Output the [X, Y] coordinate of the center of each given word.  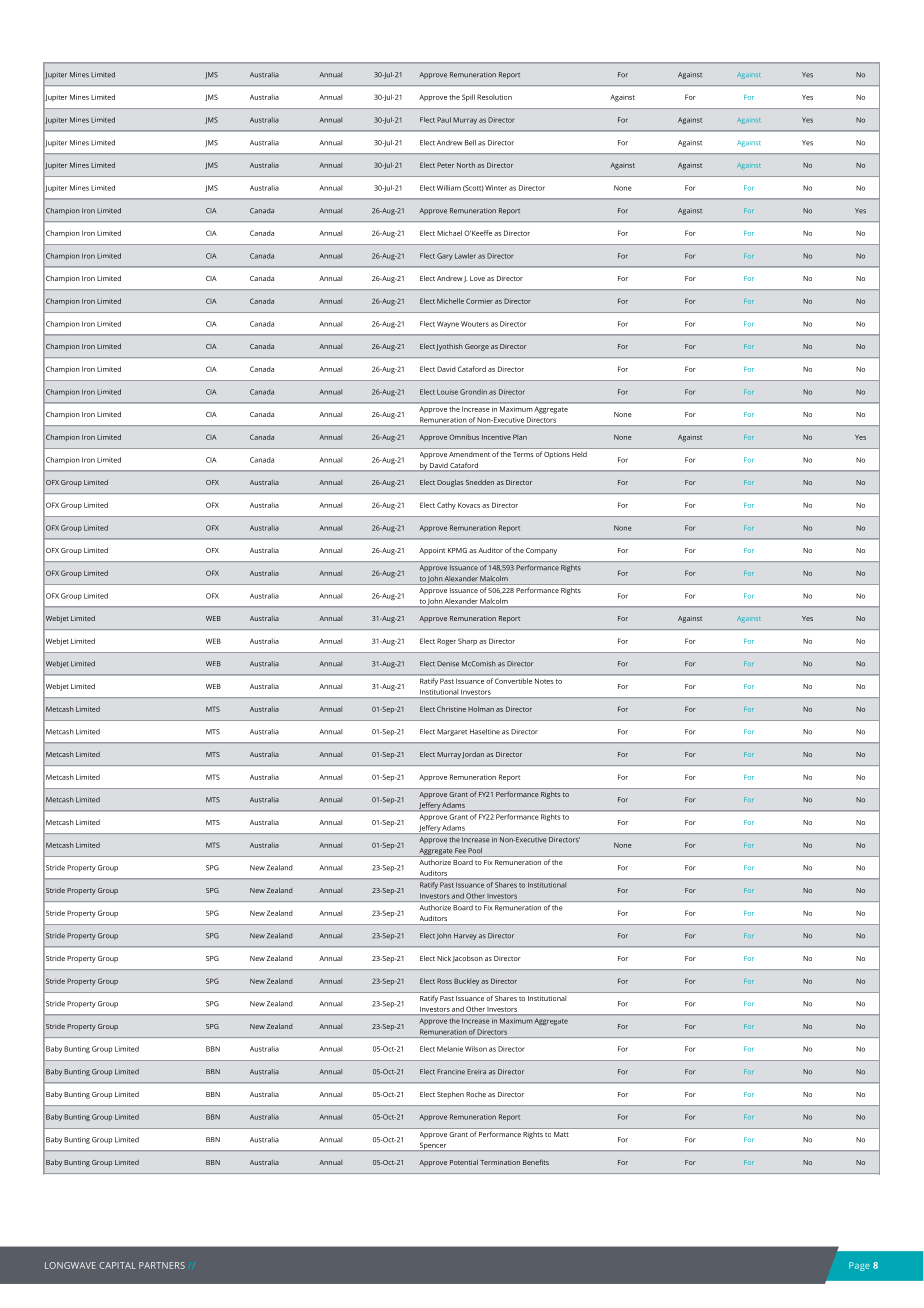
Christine [451, 709]
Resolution [494, 97]
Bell [470, 143]
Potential [464, 1162]
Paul [444, 120]
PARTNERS [162, 1265]
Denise [448, 664]
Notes [544, 681]
